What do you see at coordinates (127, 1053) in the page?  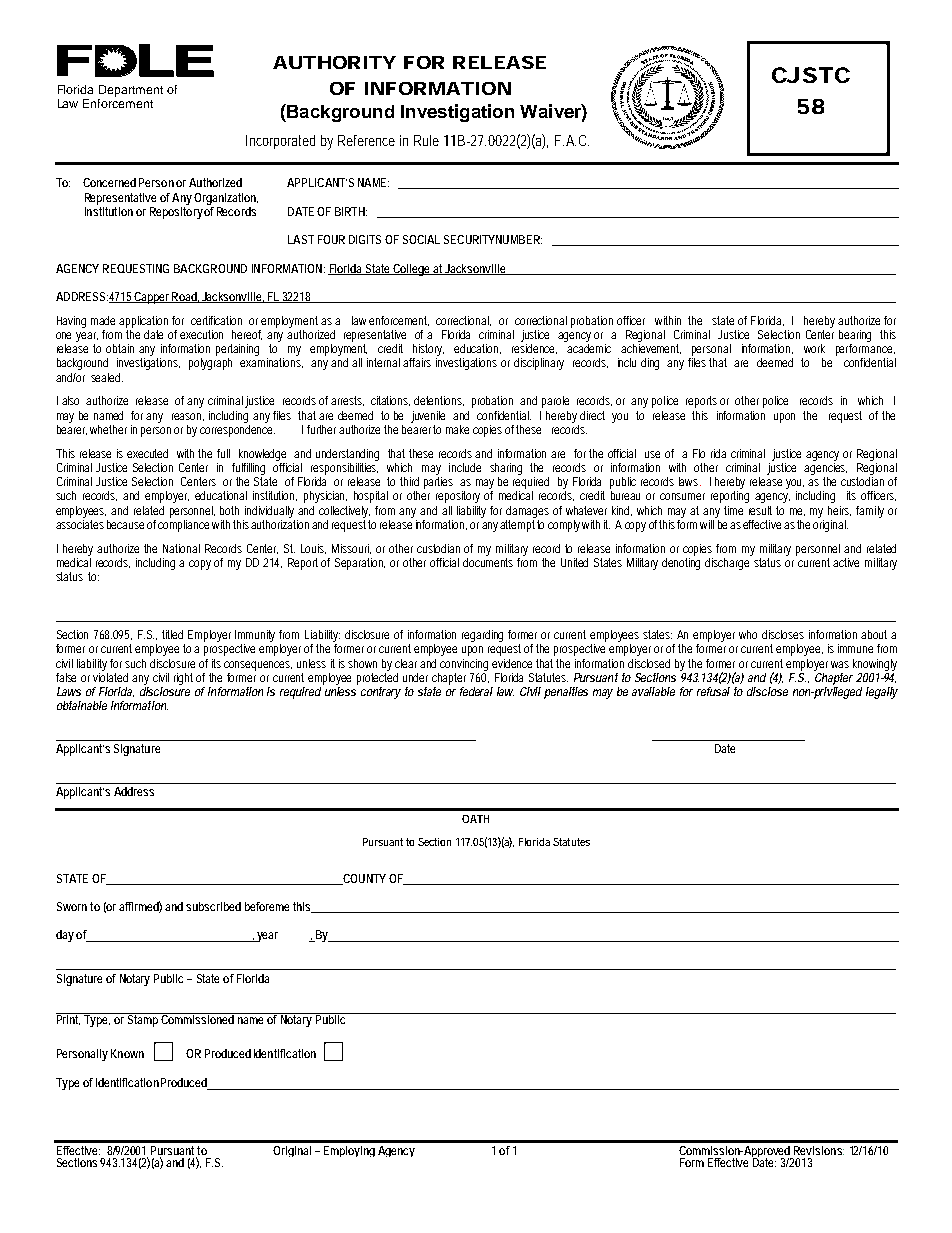 I see `Known` at bounding box center [127, 1053].
